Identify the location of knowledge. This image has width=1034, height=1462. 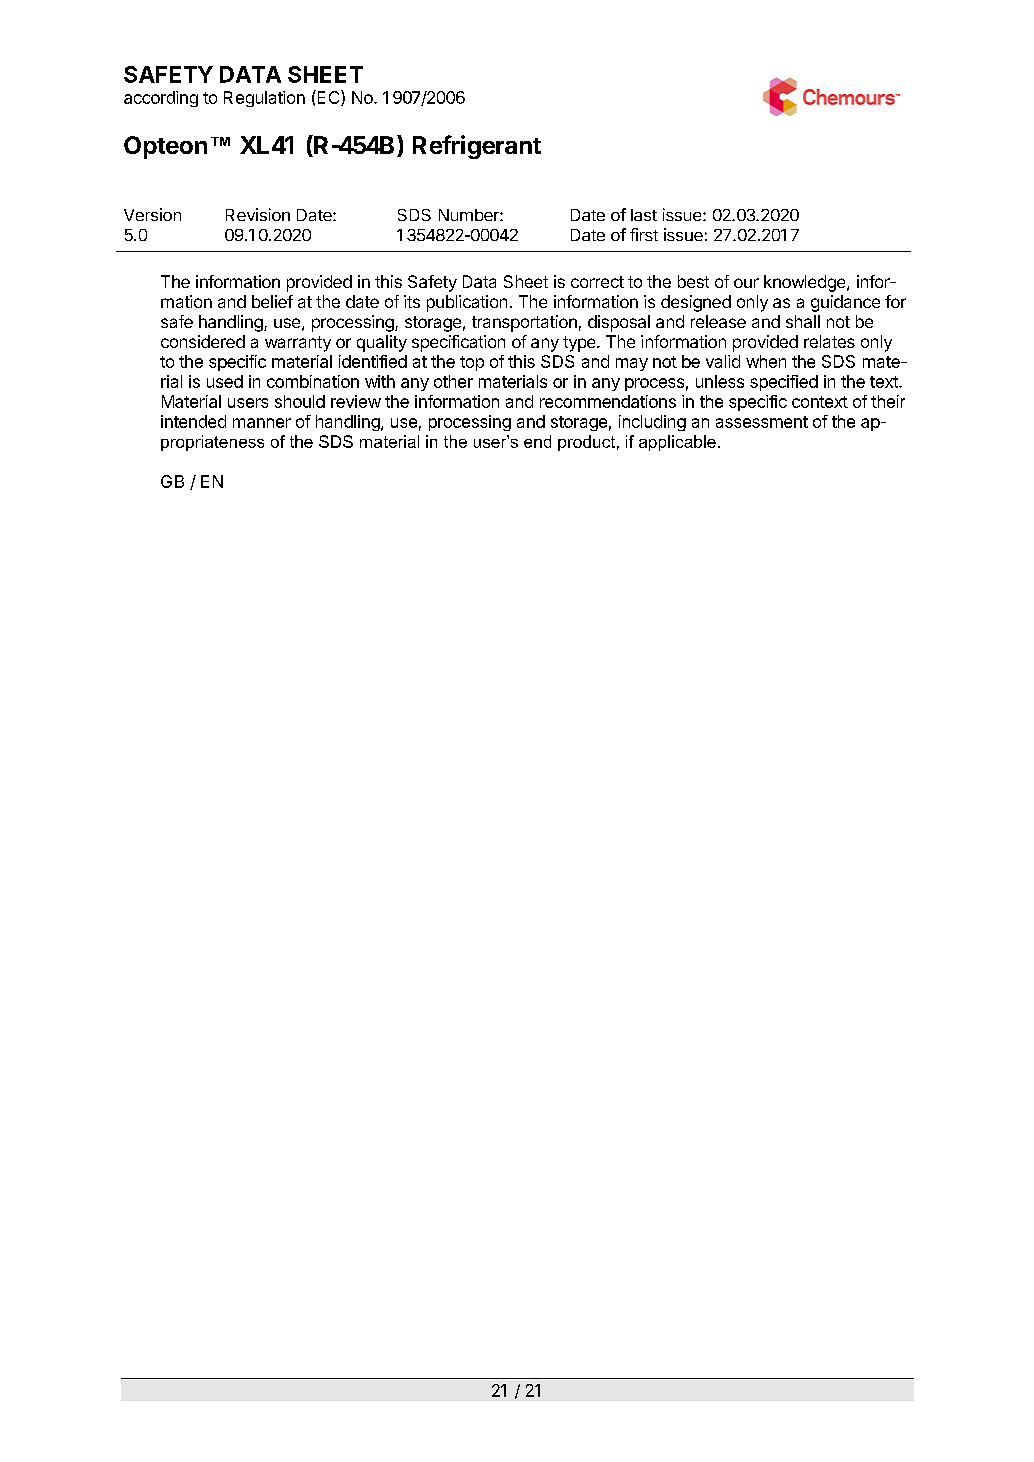
(806, 283).
